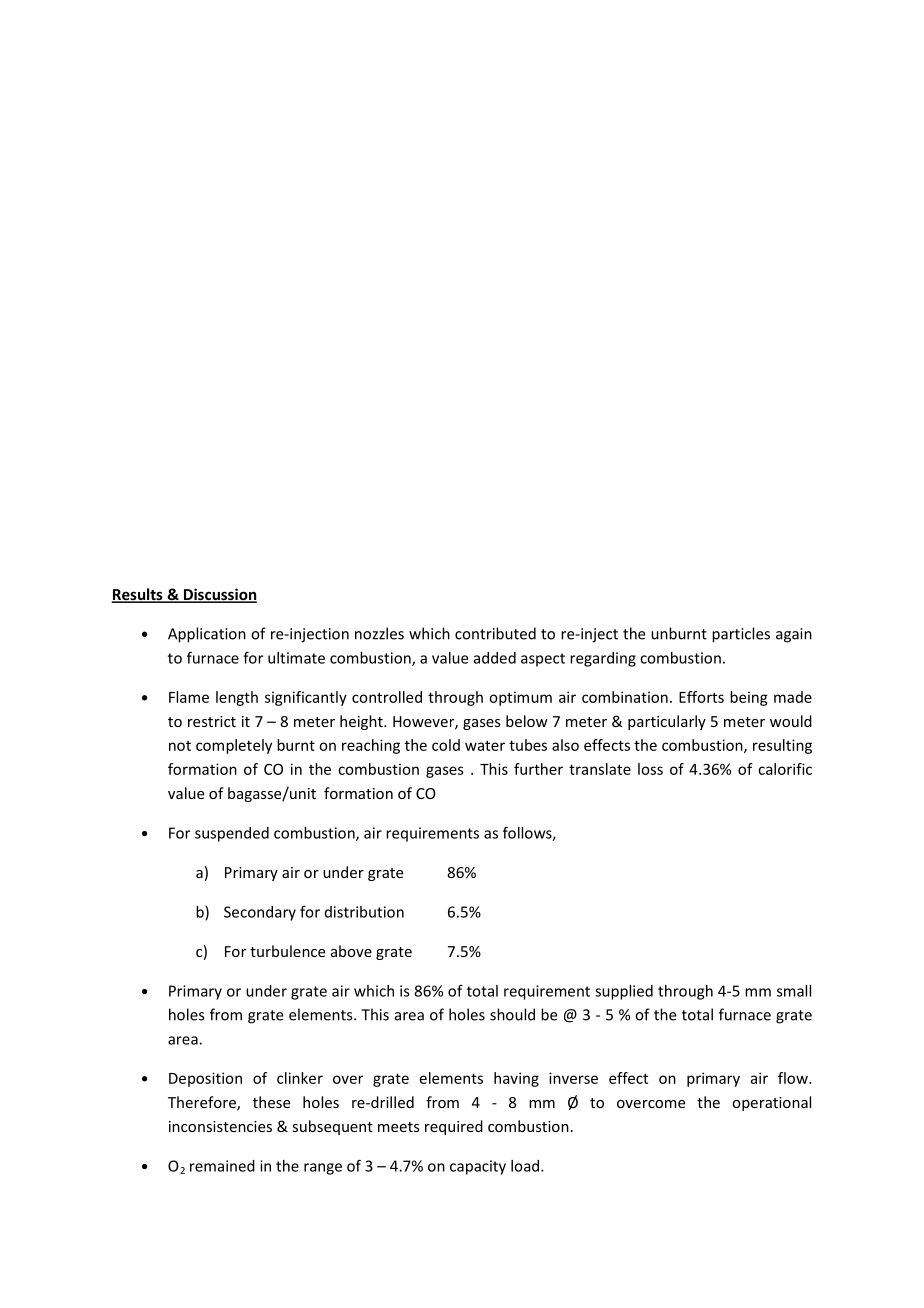  What do you see at coordinates (232, 834) in the image?
I see `suspended` at bounding box center [232, 834].
